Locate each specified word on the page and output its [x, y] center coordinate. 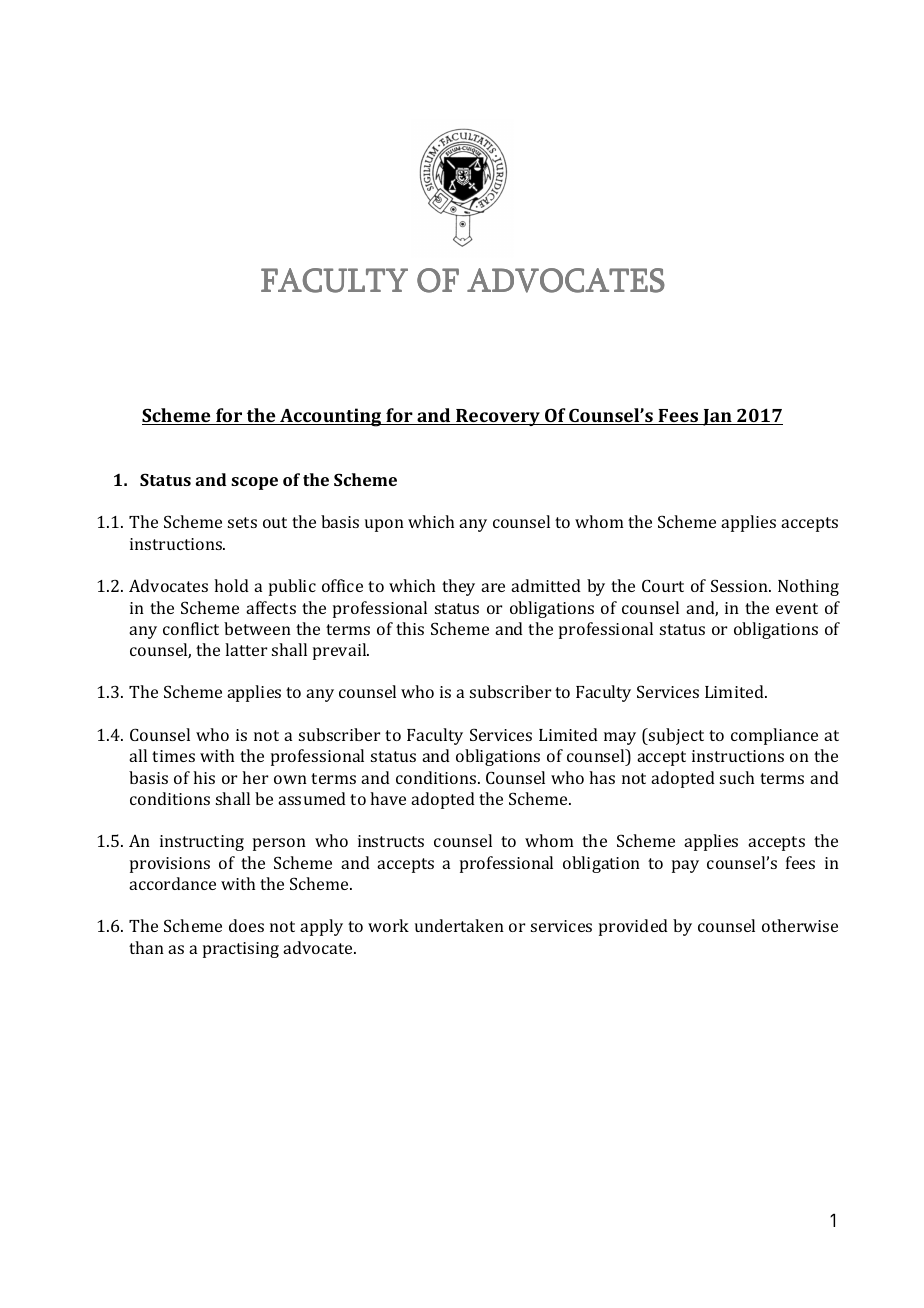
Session [740, 585]
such [737, 777]
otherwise [800, 925]
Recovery [498, 417]
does [246, 925]
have [388, 798]
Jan [717, 417]
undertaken [459, 925]
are [493, 587]
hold [231, 585]
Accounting [331, 417]
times [173, 756]
